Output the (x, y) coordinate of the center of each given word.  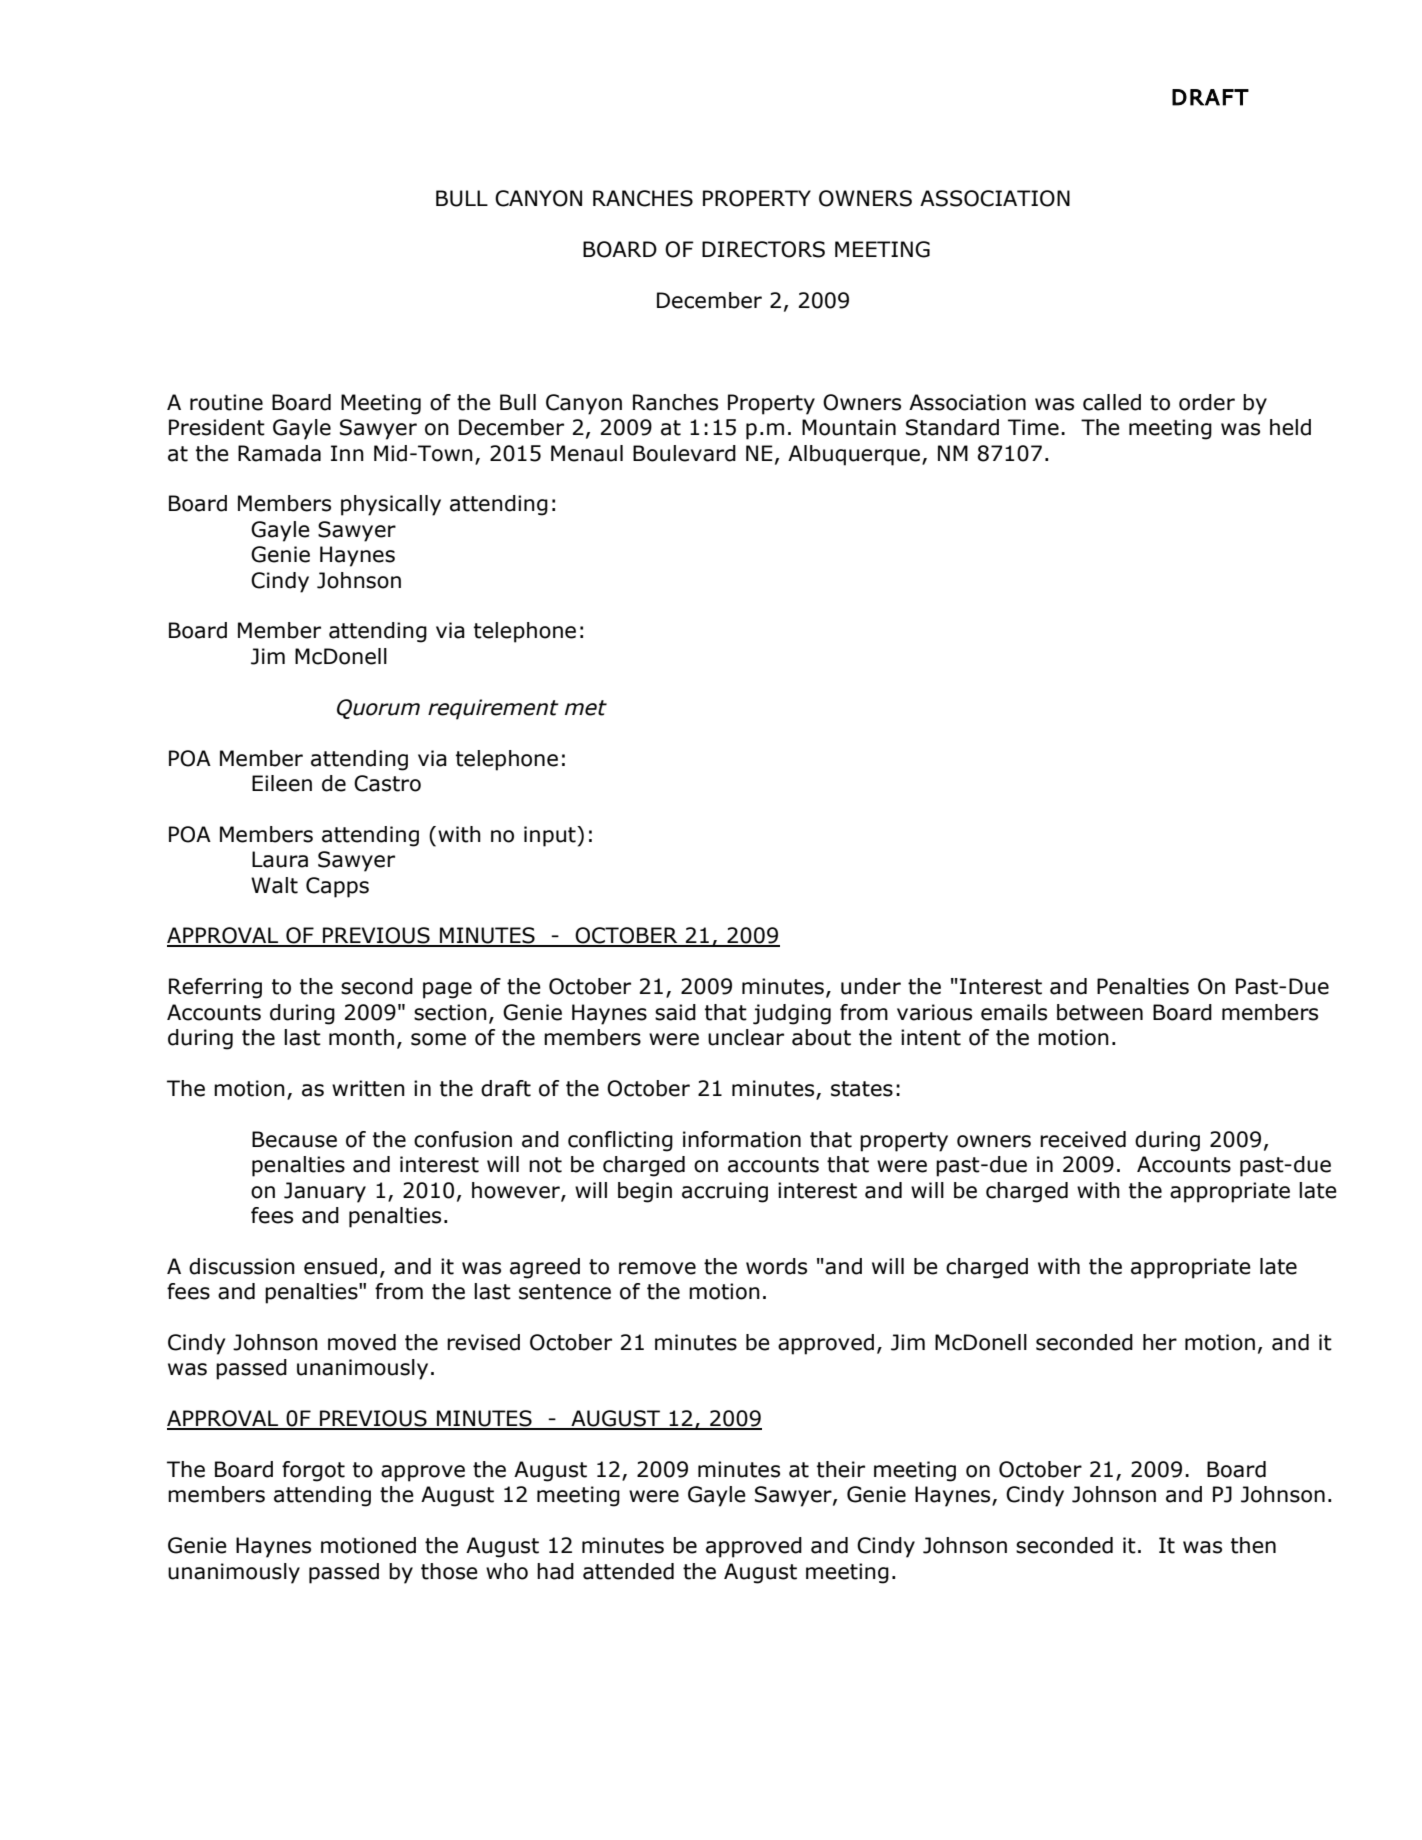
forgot (313, 1471)
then (1253, 1545)
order (1207, 402)
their (841, 1469)
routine (226, 402)
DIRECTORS (763, 249)
